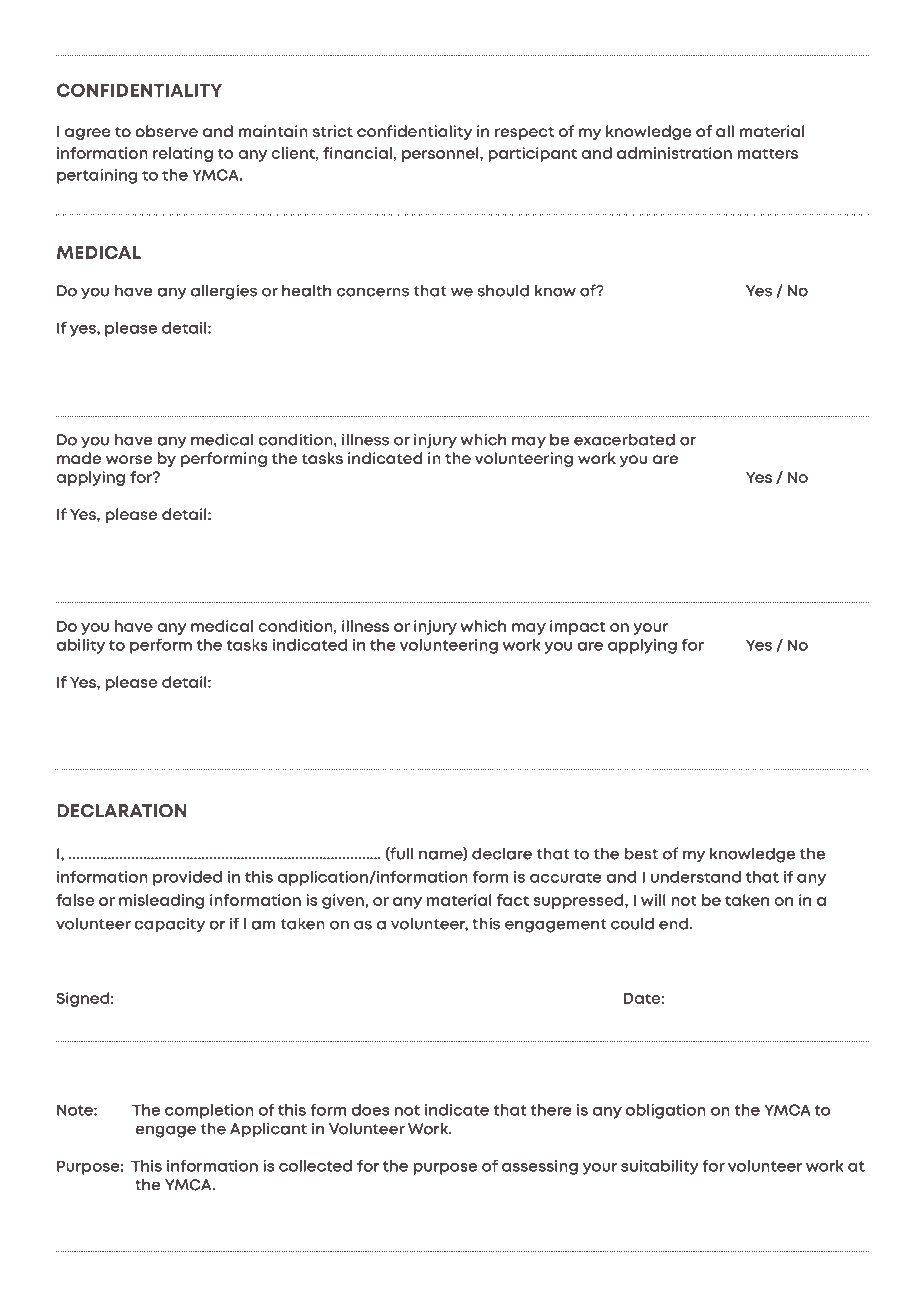 The image size is (924, 1308). Describe the element at coordinates (183, 154) in the screenshot. I see `relating` at that location.
